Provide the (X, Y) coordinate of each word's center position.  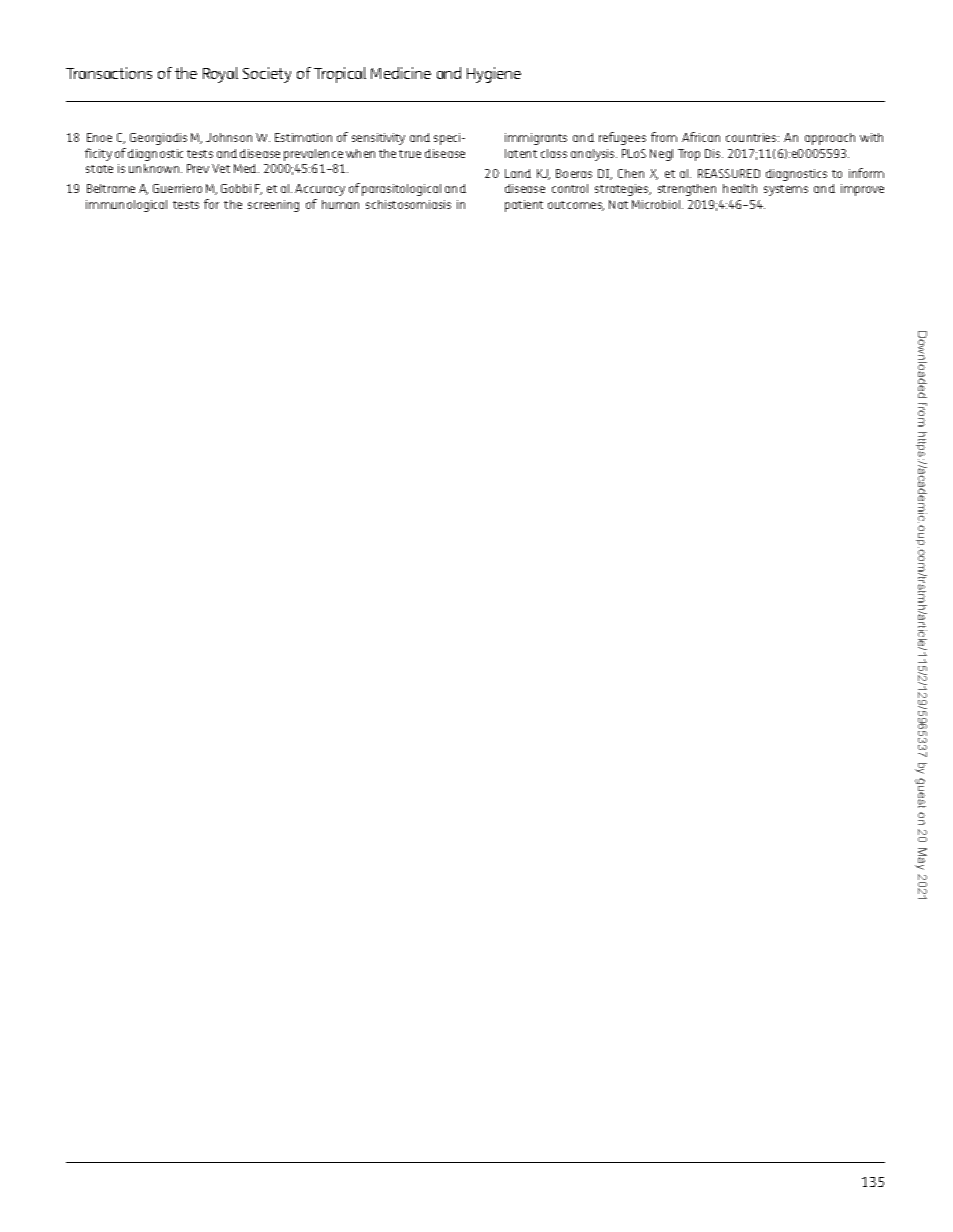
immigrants (536, 139)
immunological (126, 206)
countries (752, 137)
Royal (220, 75)
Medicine (401, 73)
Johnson (229, 137)
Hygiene (494, 75)
